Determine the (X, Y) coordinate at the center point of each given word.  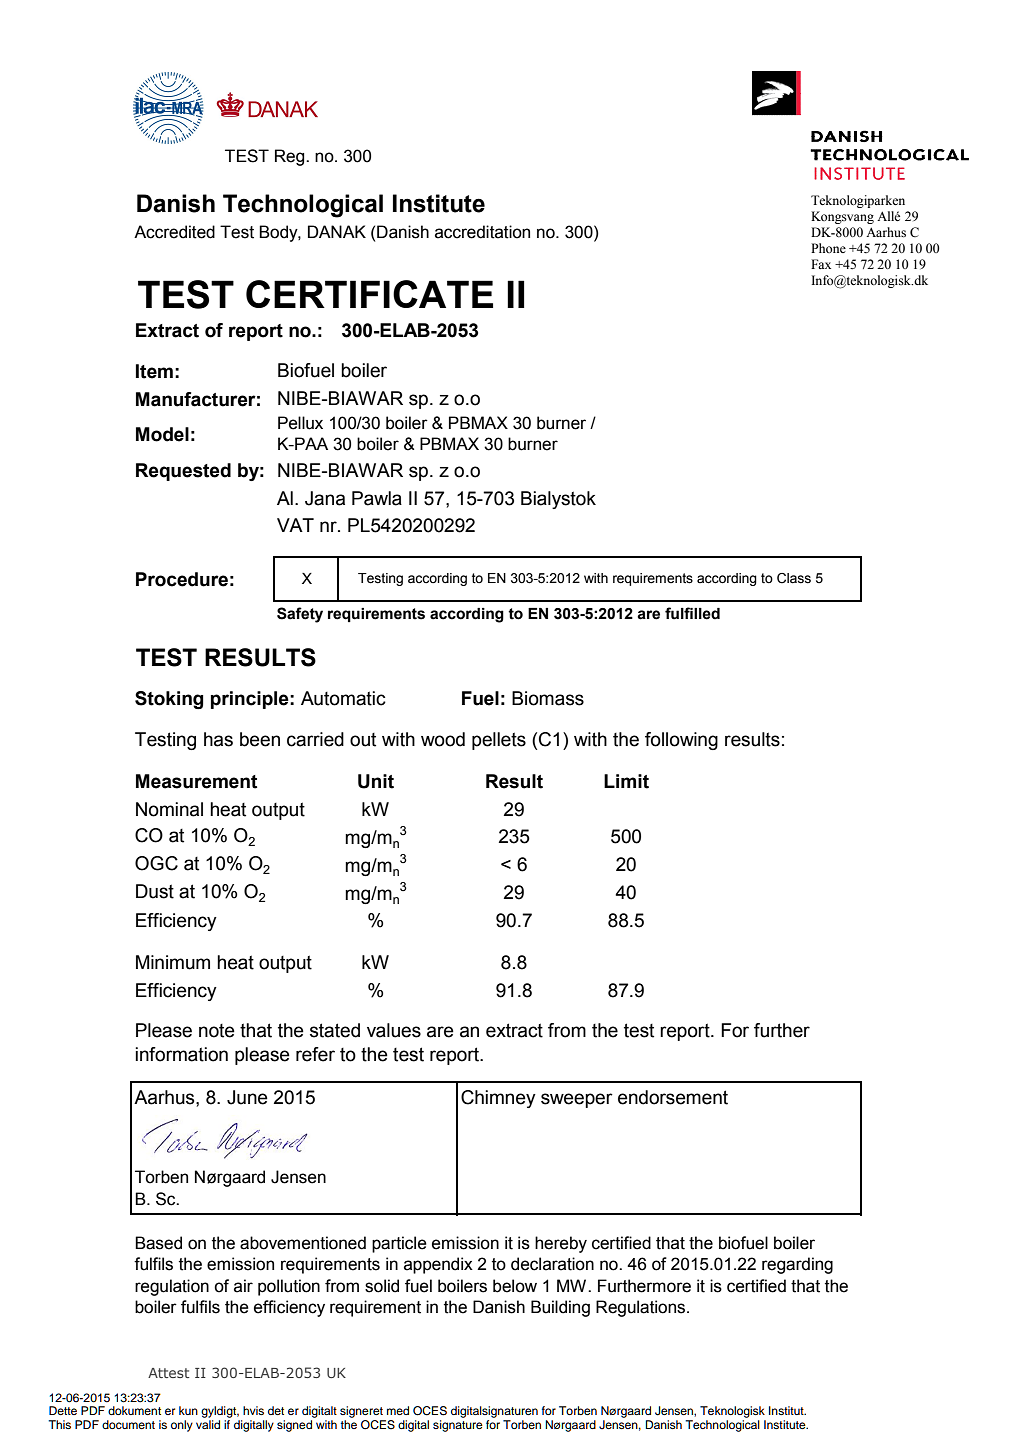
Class (794, 578)
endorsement (673, 1097)
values (394, 1030)
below (515, 1286)
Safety (300, 615)
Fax (821, 264)
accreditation (482, 232)
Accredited (174, 232)
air (243, 1286)
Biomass (548, 698)
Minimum (173, 962)
